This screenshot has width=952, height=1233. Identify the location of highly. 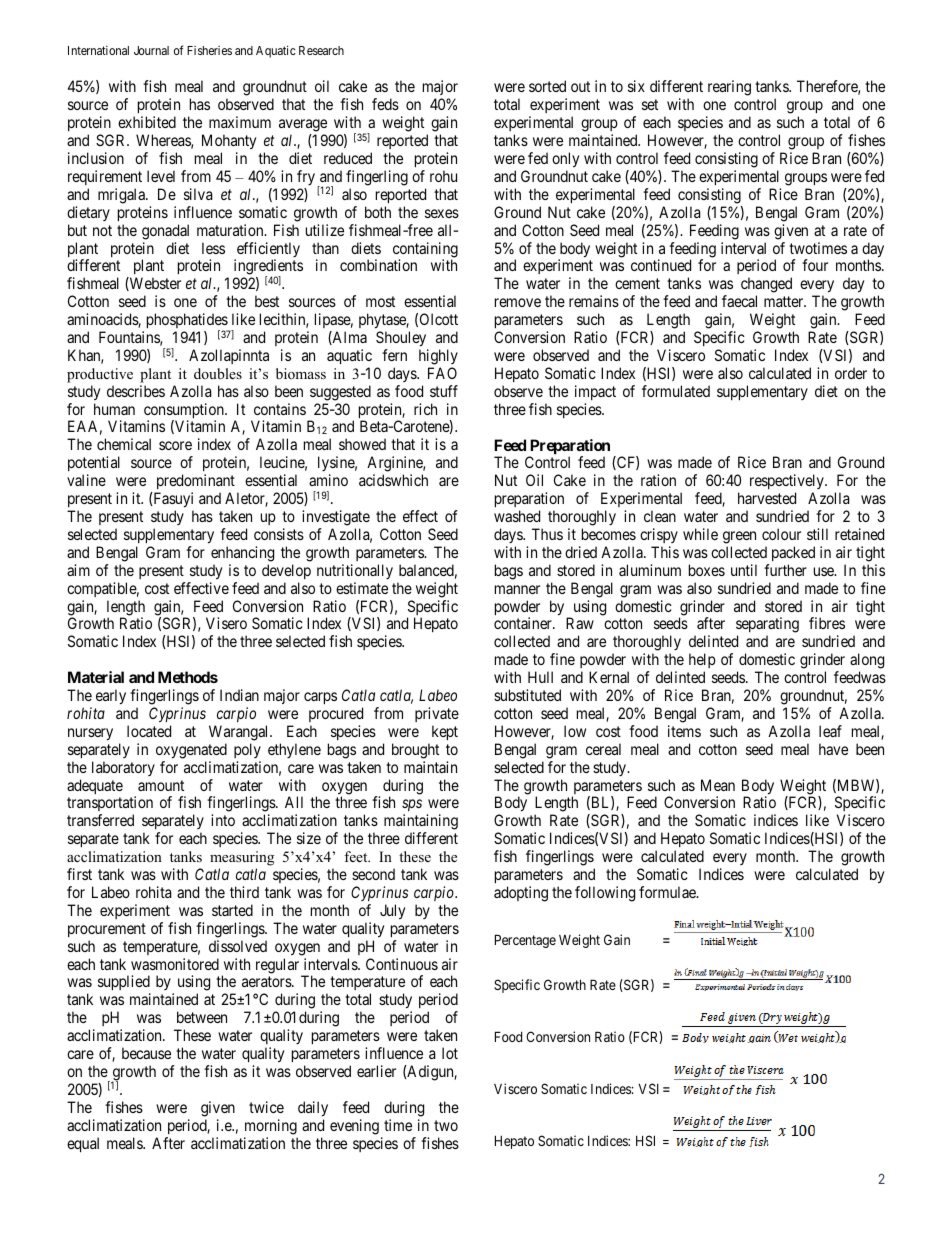
(438, 357).
